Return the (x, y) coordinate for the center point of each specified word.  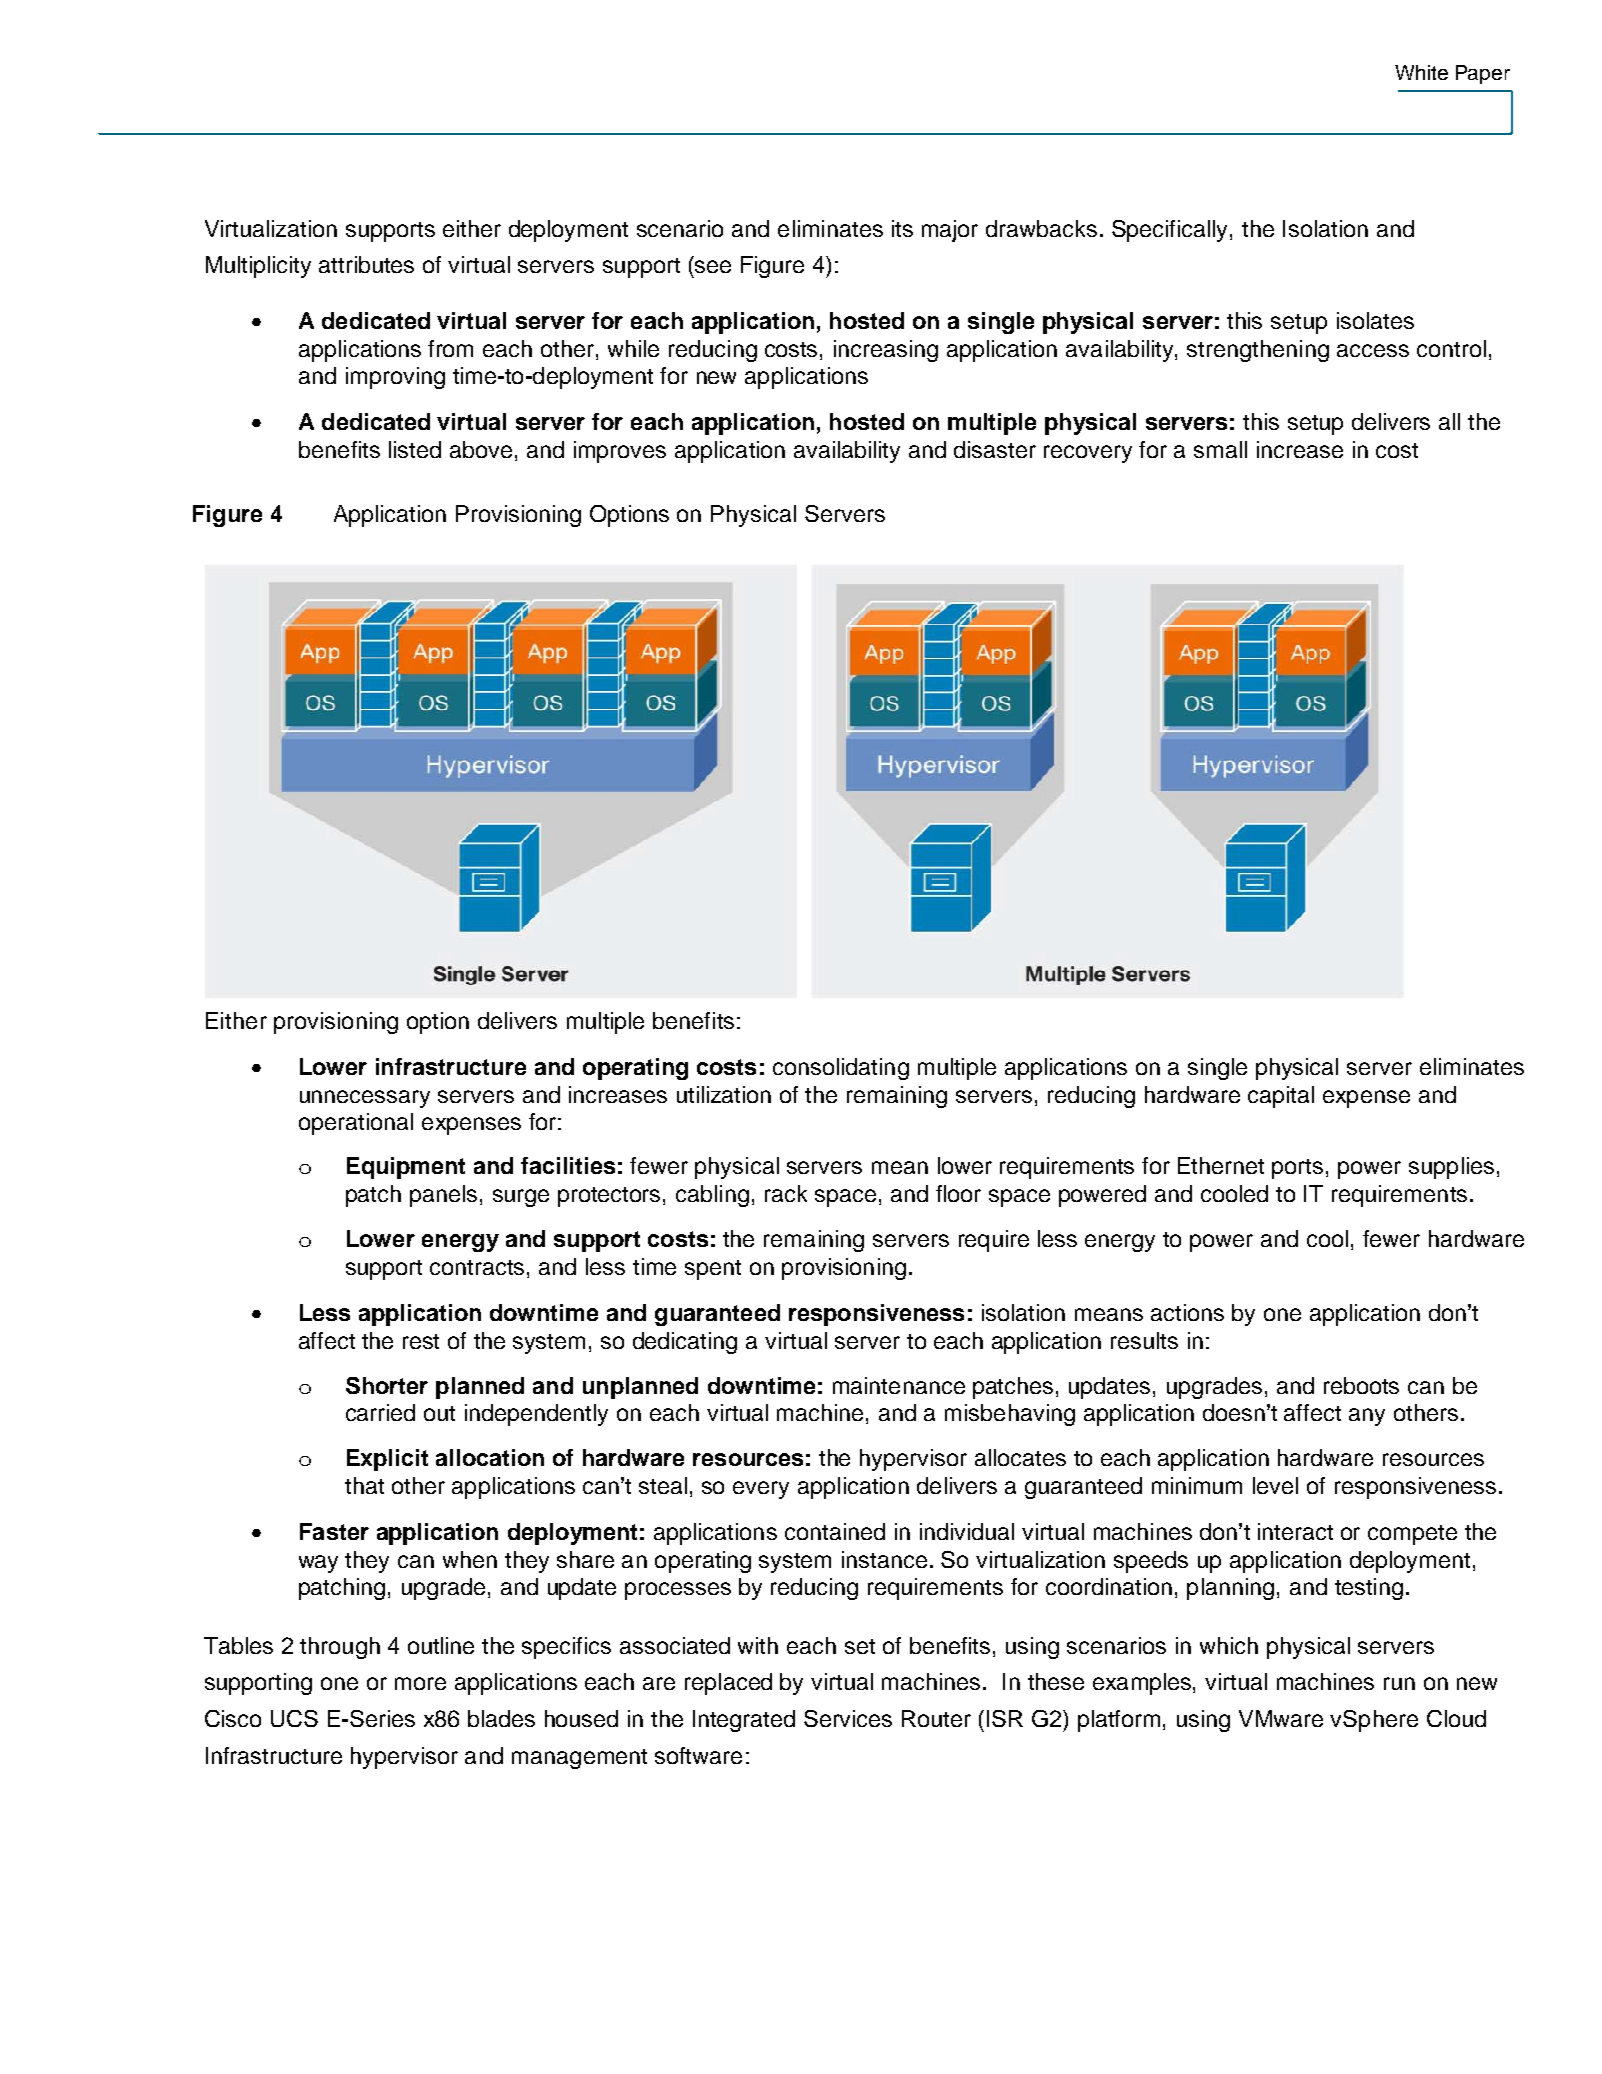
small (1220, 449)
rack (786, 1193)
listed (415, 449)
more (420, 1683)
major (950, 231)
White (1421, 72)
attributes (366, 264)
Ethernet (1221, 1165)
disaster (995, 449)
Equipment (406, 1168)
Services (848, 1718)
